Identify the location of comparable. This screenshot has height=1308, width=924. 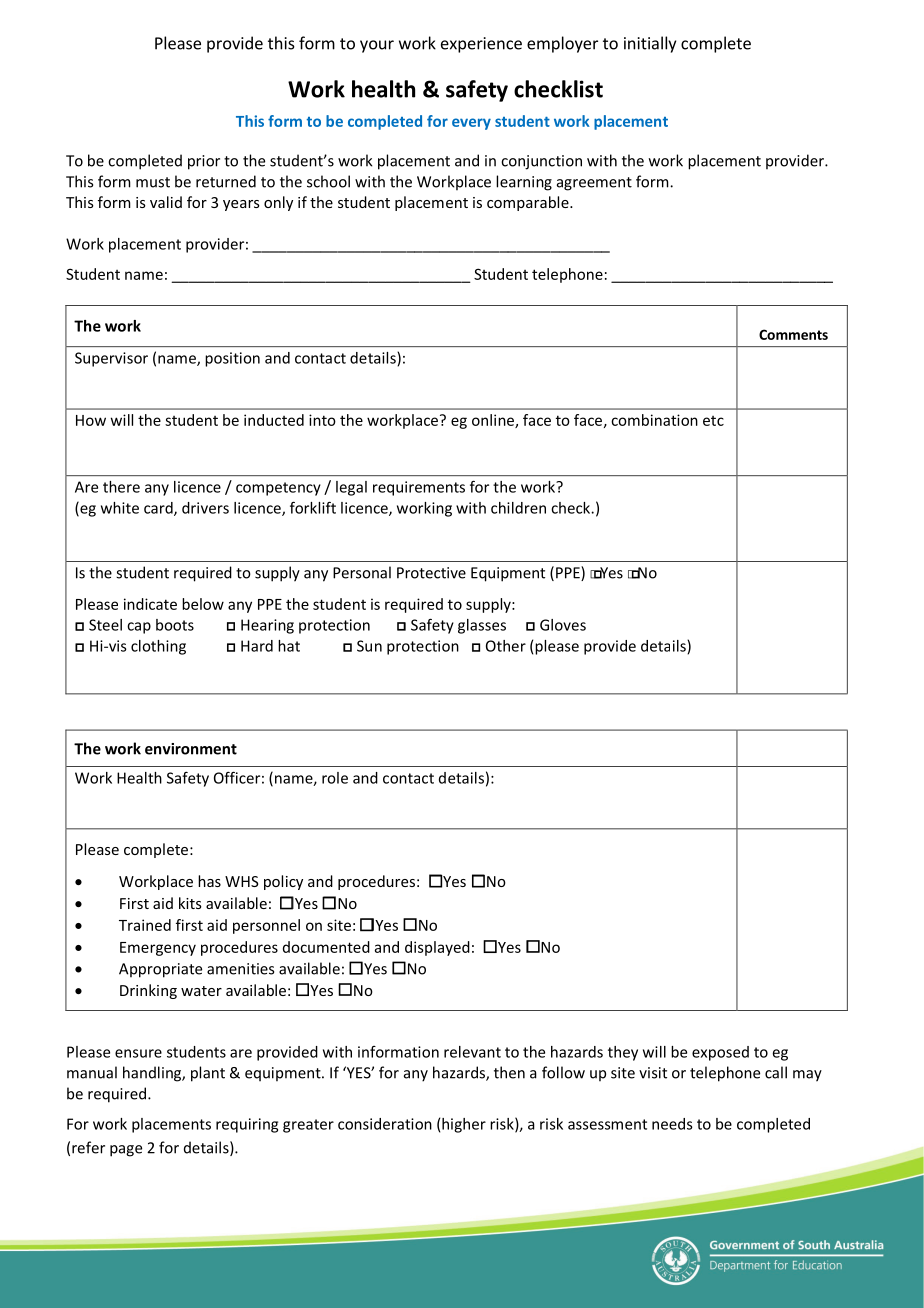
(529, 203).
